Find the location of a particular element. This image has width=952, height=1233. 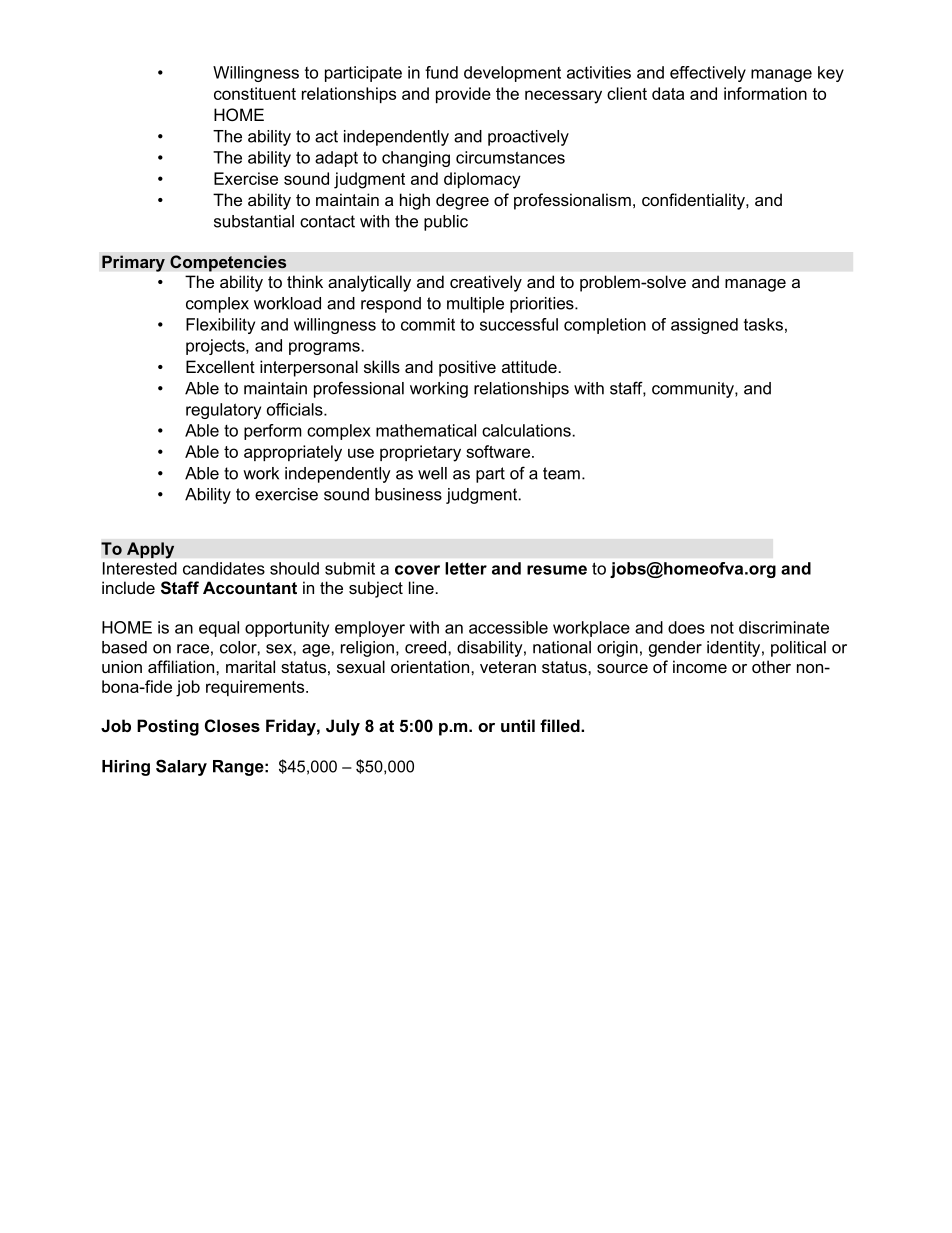

calculations is located at coordinates (526, 430).
